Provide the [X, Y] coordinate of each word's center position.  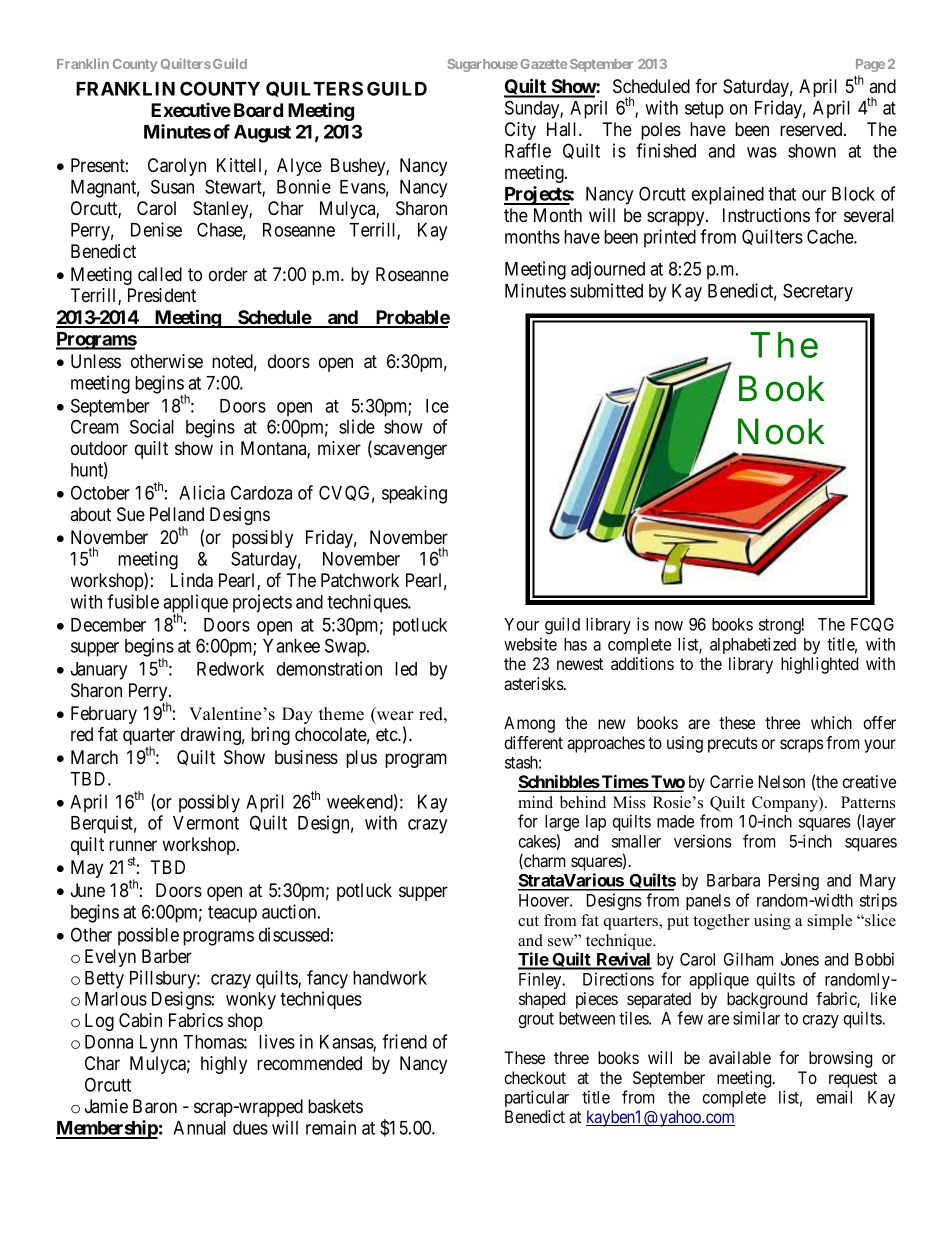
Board [258, 110]
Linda [192, 580]
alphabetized [753, 645]
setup [704, 110]
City [520, 131]
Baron [155, 1106]
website [530, 644]
